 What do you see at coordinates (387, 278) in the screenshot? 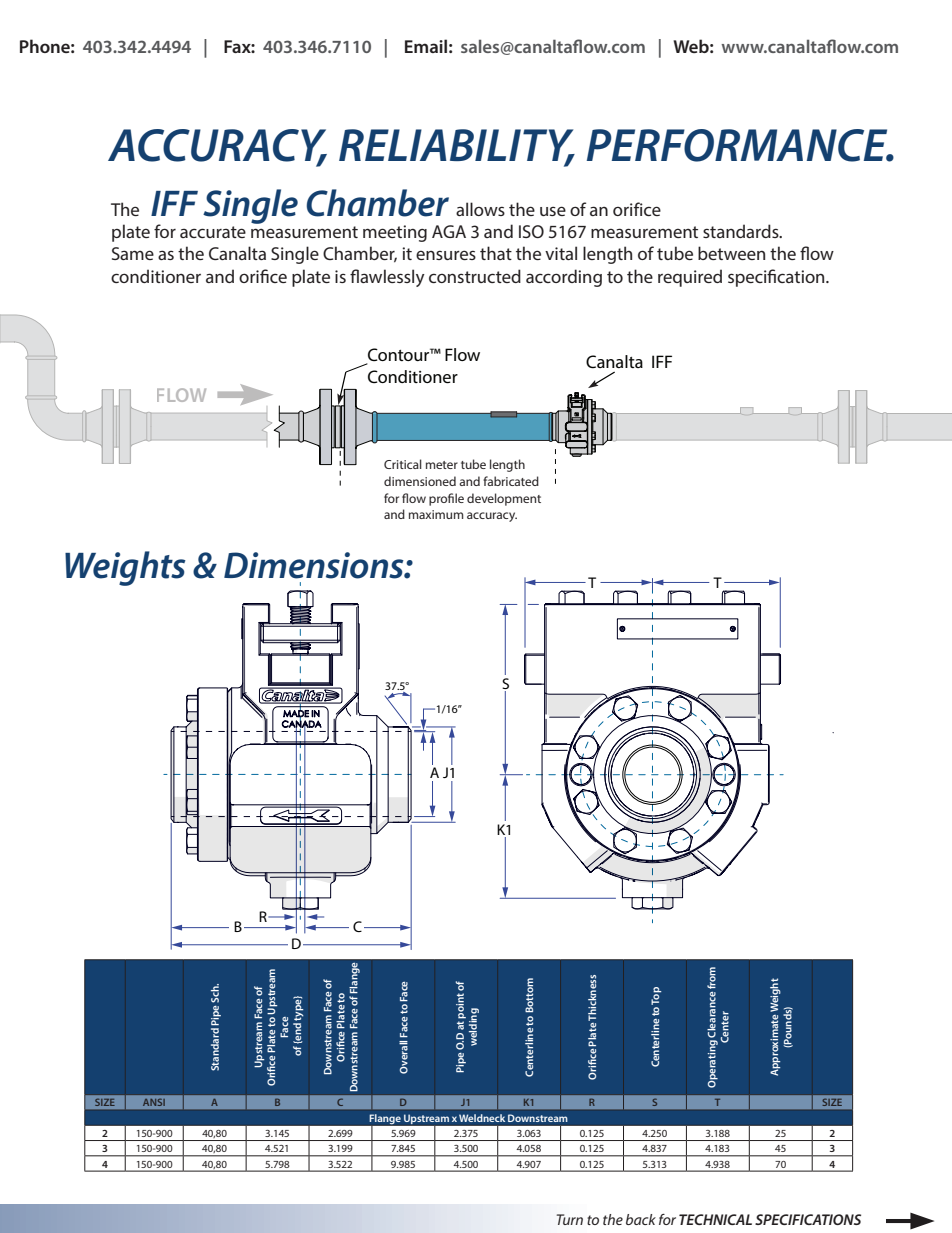
I see `flawlessly` at bounding box center [387, 278].
